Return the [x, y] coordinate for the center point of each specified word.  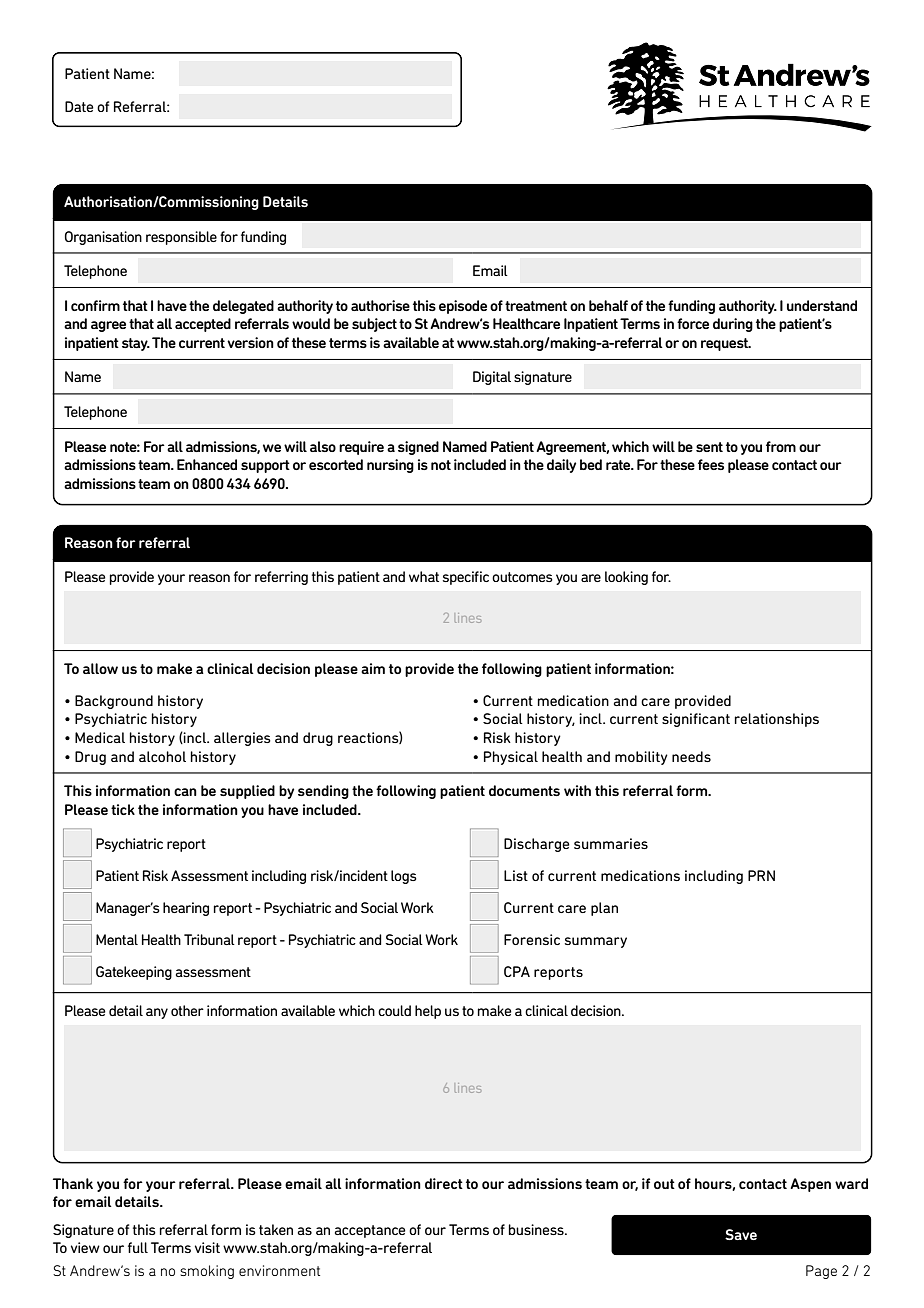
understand [822, 305]
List [516, 875]
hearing [186, 909]
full [138, 1247]
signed [418, 448]
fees [711, 464]
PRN [761, 875]
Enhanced [207, 464]
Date [79, 106]
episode [463, 307]
